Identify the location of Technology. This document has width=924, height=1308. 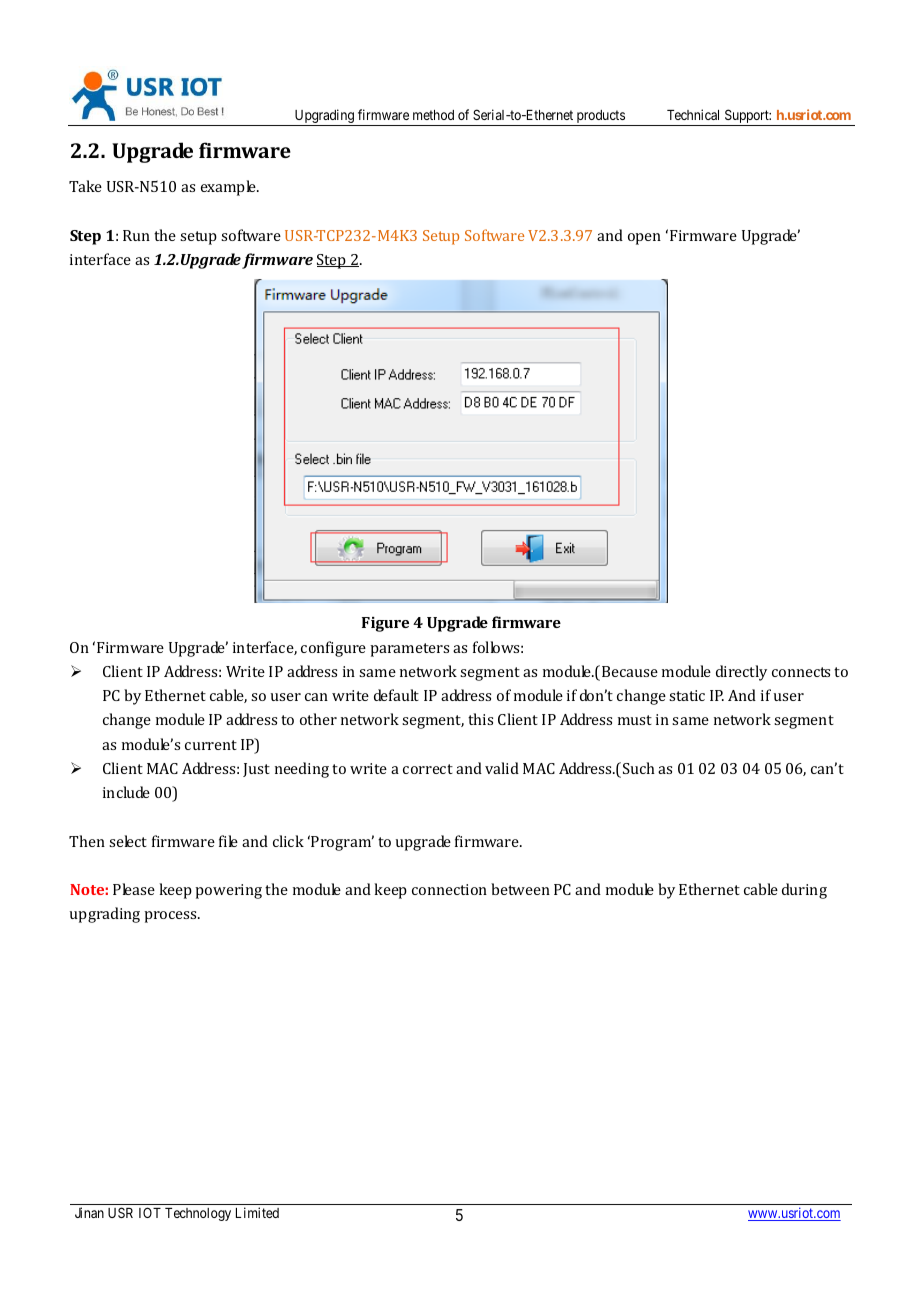
(198, 1214).
